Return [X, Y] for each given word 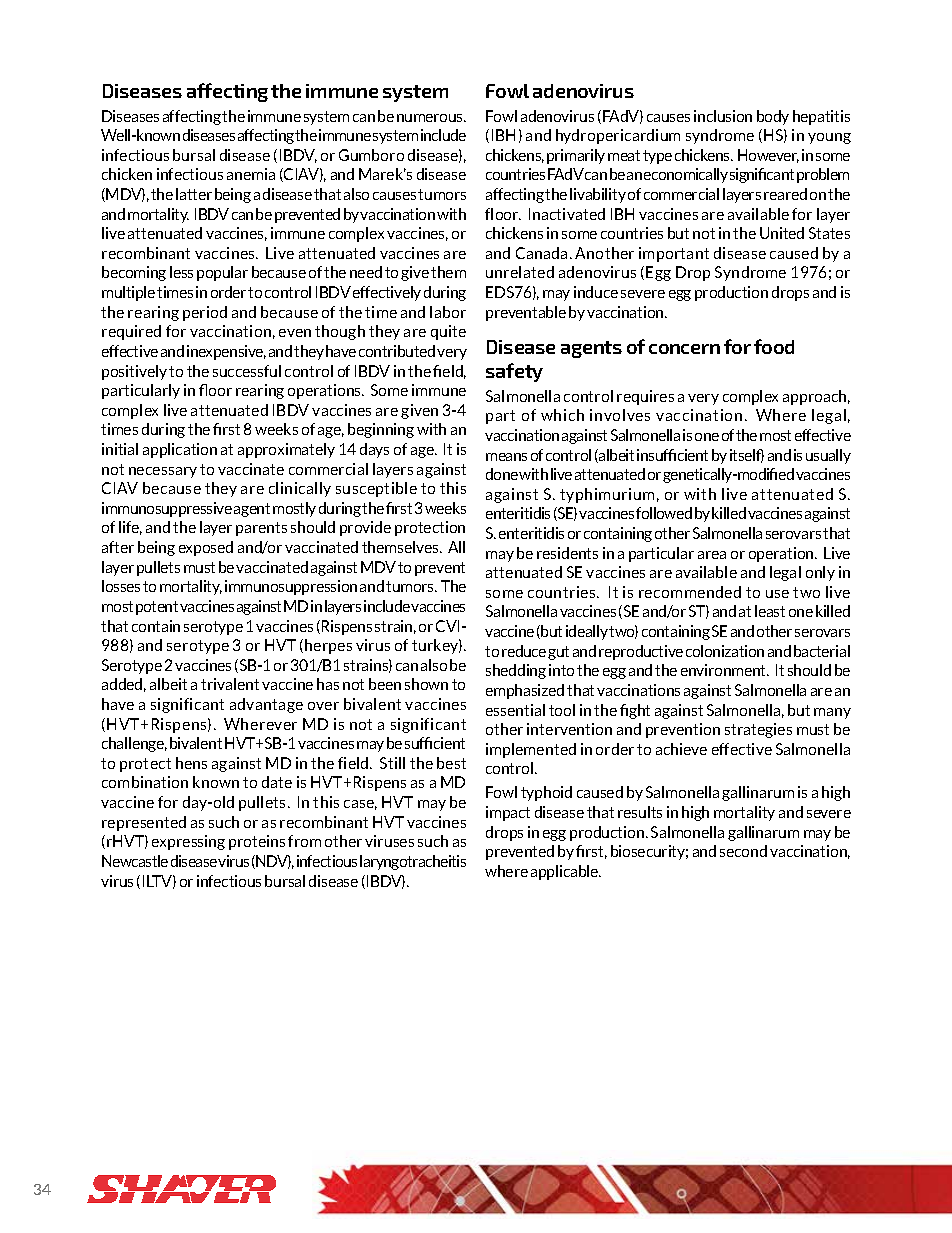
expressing [188, 842]
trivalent [230, 684]
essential [515, 710]
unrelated [520, 272]
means [506, 457]
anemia [251, 174]
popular [222, 273]
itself [747, 456]
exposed [206, 548]
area [712, 555]
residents [567, 553]
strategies [758, 730]
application [180, 450]
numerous [431, 118]
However [768, 156]
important [674, 254]
